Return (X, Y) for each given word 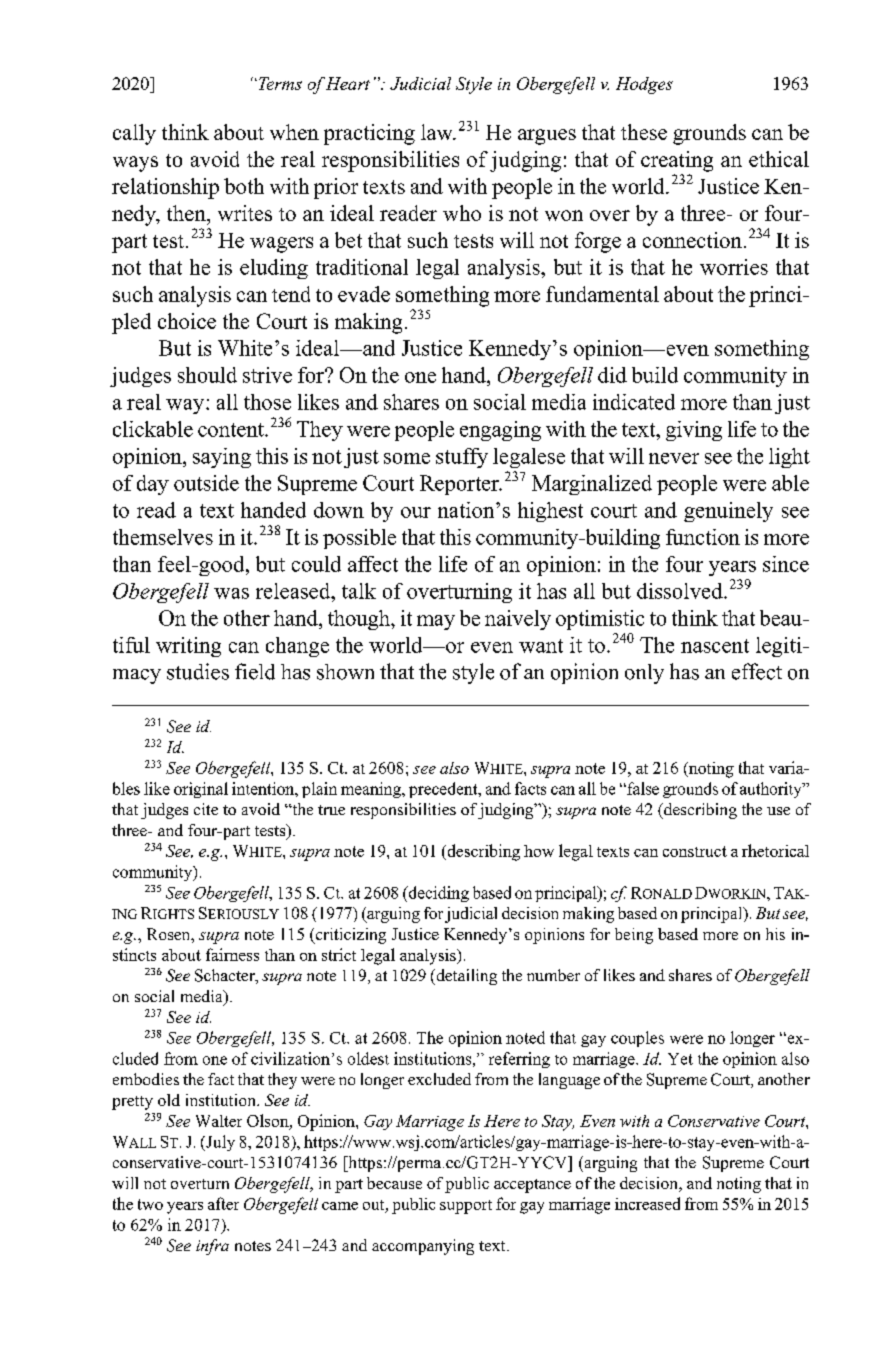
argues (547, 137)
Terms (279, 83)
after (223, 1203)
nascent (715, 646)
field (255, 671)
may (436, 622)
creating (677, 161)
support (466, 1207)
